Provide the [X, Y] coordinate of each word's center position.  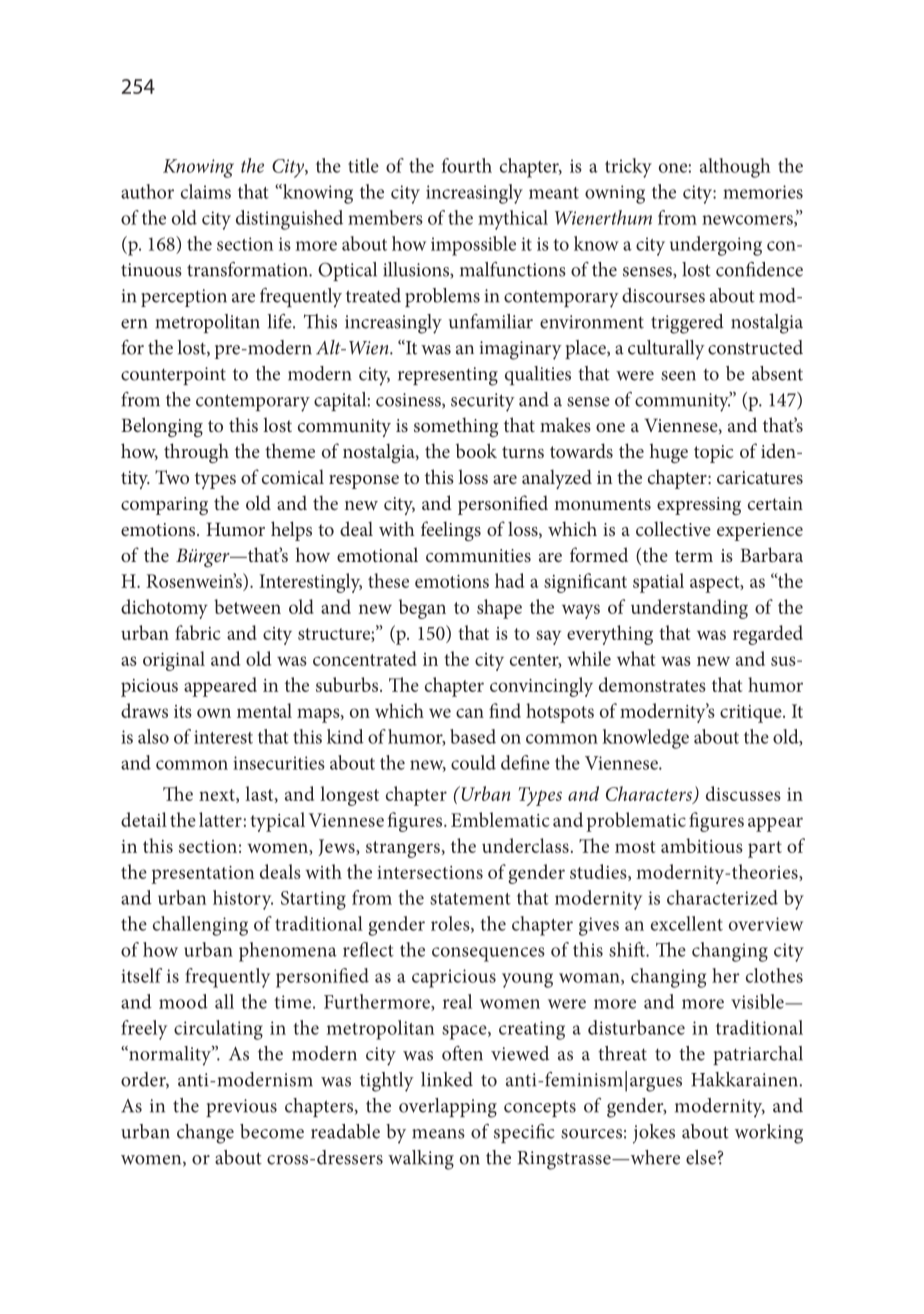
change [205, 1134]
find [505, 710]
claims [206, 191]
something [456, 427]
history [243, 900]
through [196, 453]
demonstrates [652, 684]
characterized [722, 897]
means [438, 1134]
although [735, 168]
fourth [467, 165]
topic [714, 454]
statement [470, 899]
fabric [197, 632]
